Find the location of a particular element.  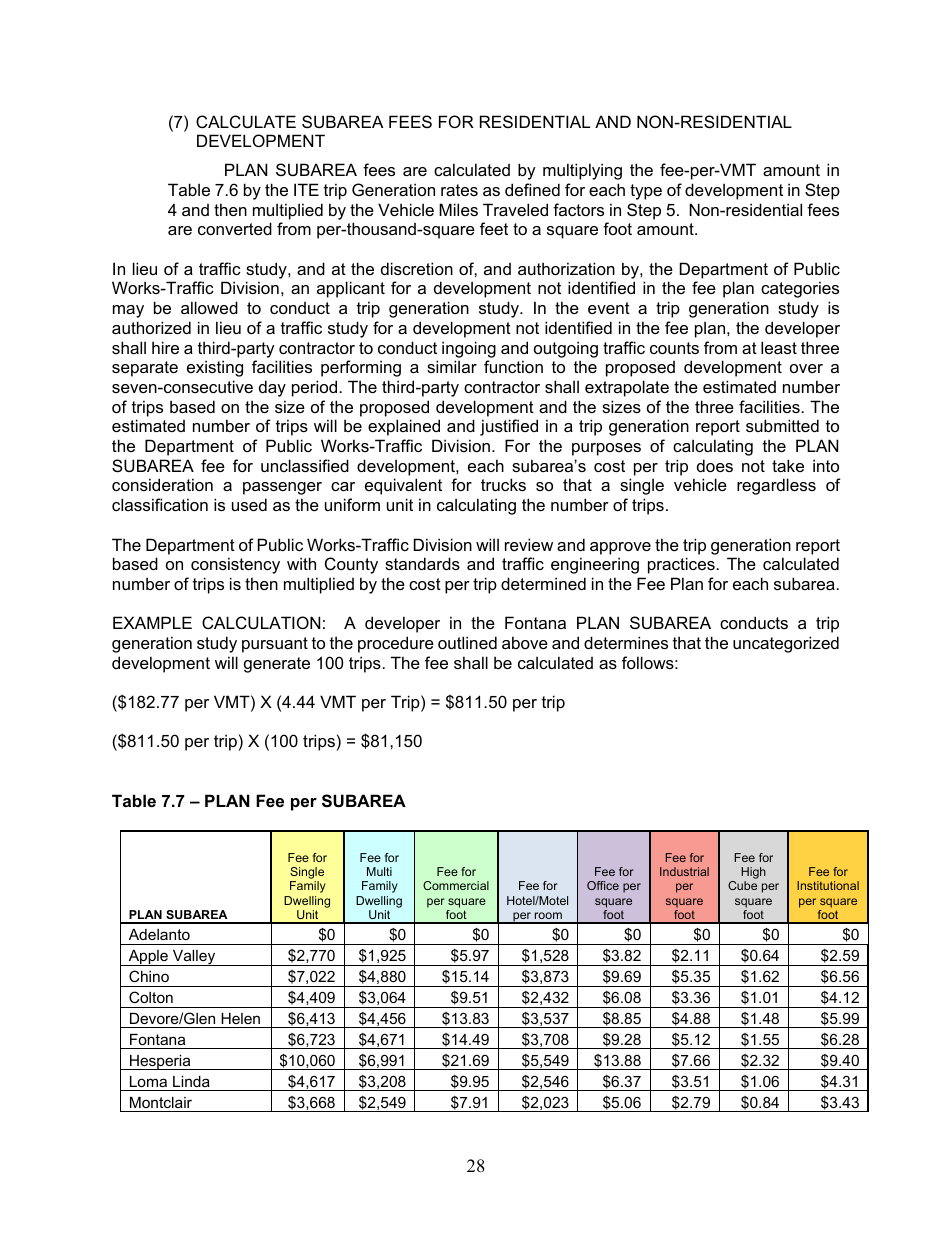

Commercial is located at coordinates (456, 885).
